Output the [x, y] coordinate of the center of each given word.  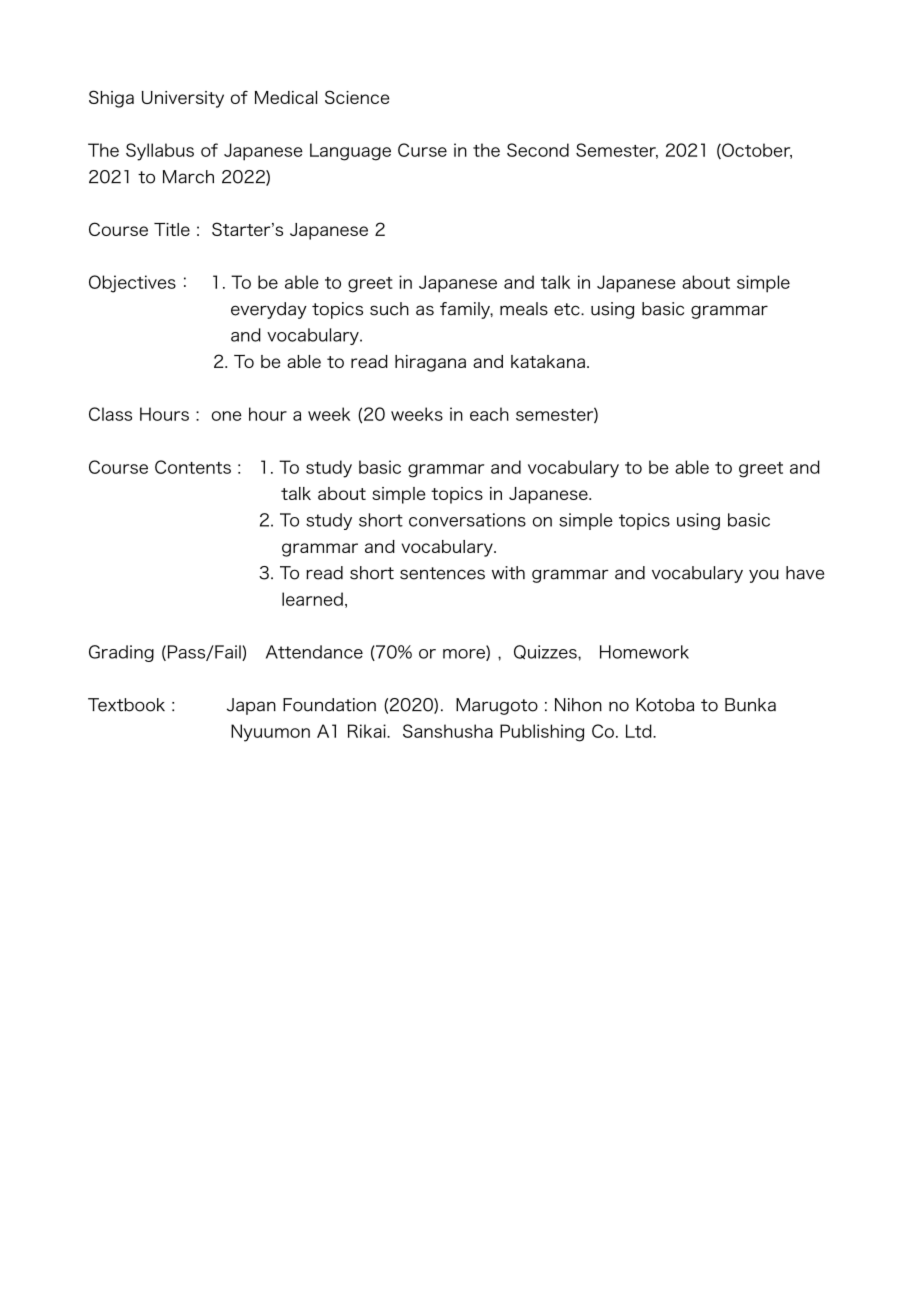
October [756, 151]
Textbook [126, 705]
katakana [548, 361]
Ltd [640, 731]
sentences [442, 573]
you [764, 576]
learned [312, 599]
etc [568, 309]
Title [172, 229]
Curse [422, 150]
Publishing [542, 733]
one [227, 416]
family [466, 310]
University [183, 99]
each [489, 414]
